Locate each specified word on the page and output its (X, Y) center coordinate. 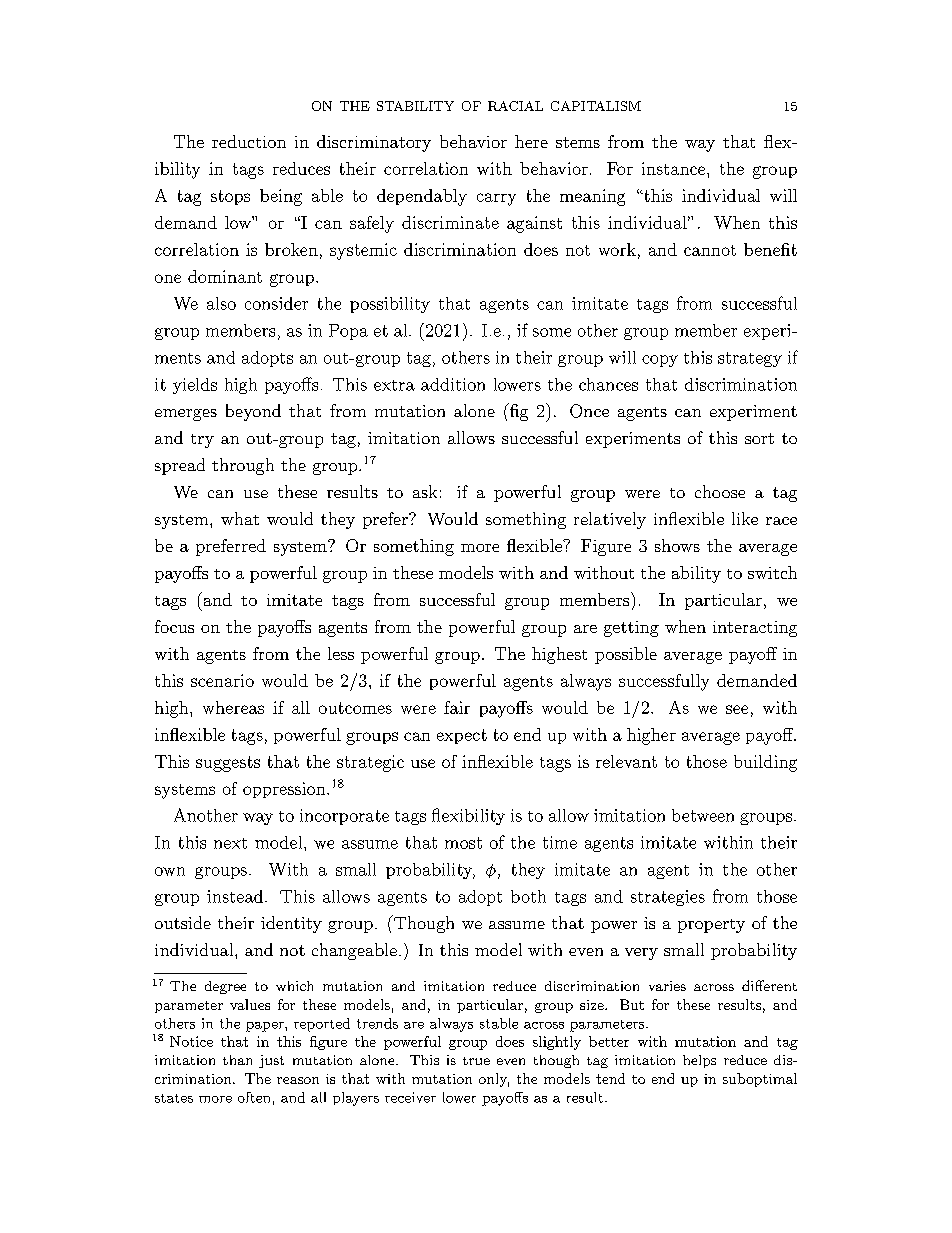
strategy (750, 359)
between (703, 815)
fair (457, 707)
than (237, 1060)
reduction (249, 141)
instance (673, 168)
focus (174, 626)
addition (453, 384)
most (463, 843)
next (230, 843)
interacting (755, 629)
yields (195, 386)
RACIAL (515, 106)
